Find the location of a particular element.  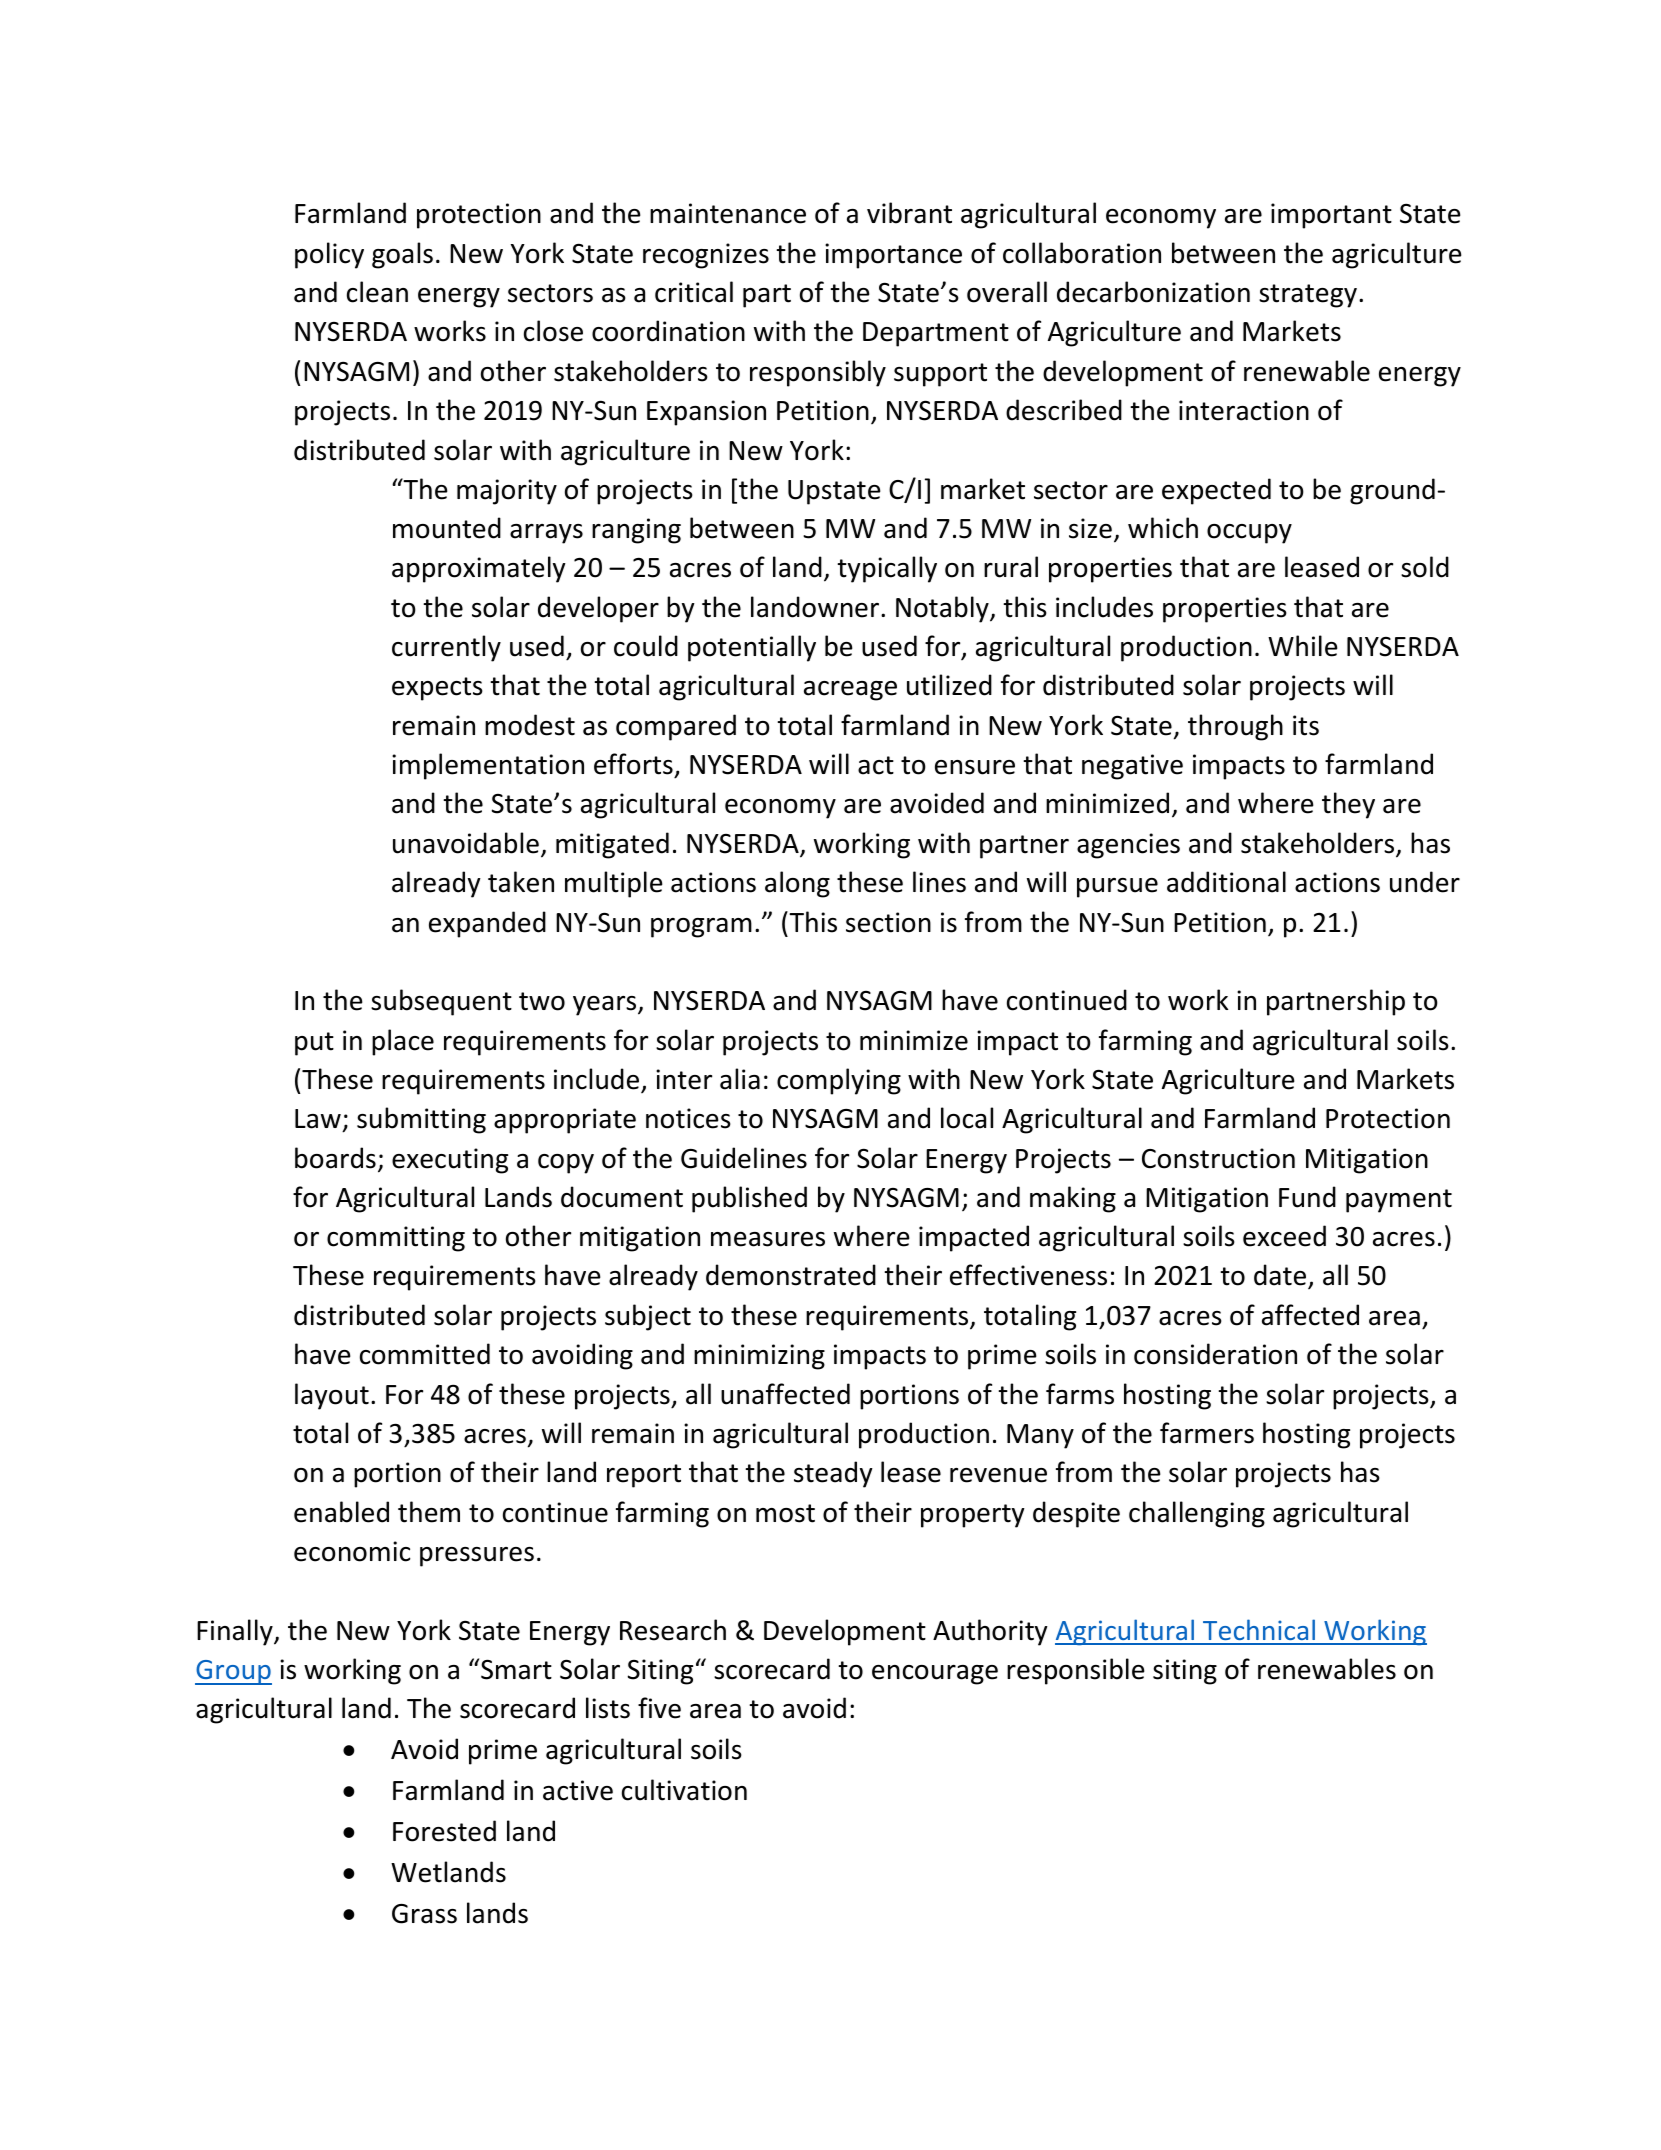

exceed is located at coordinates (1284, 1236).
